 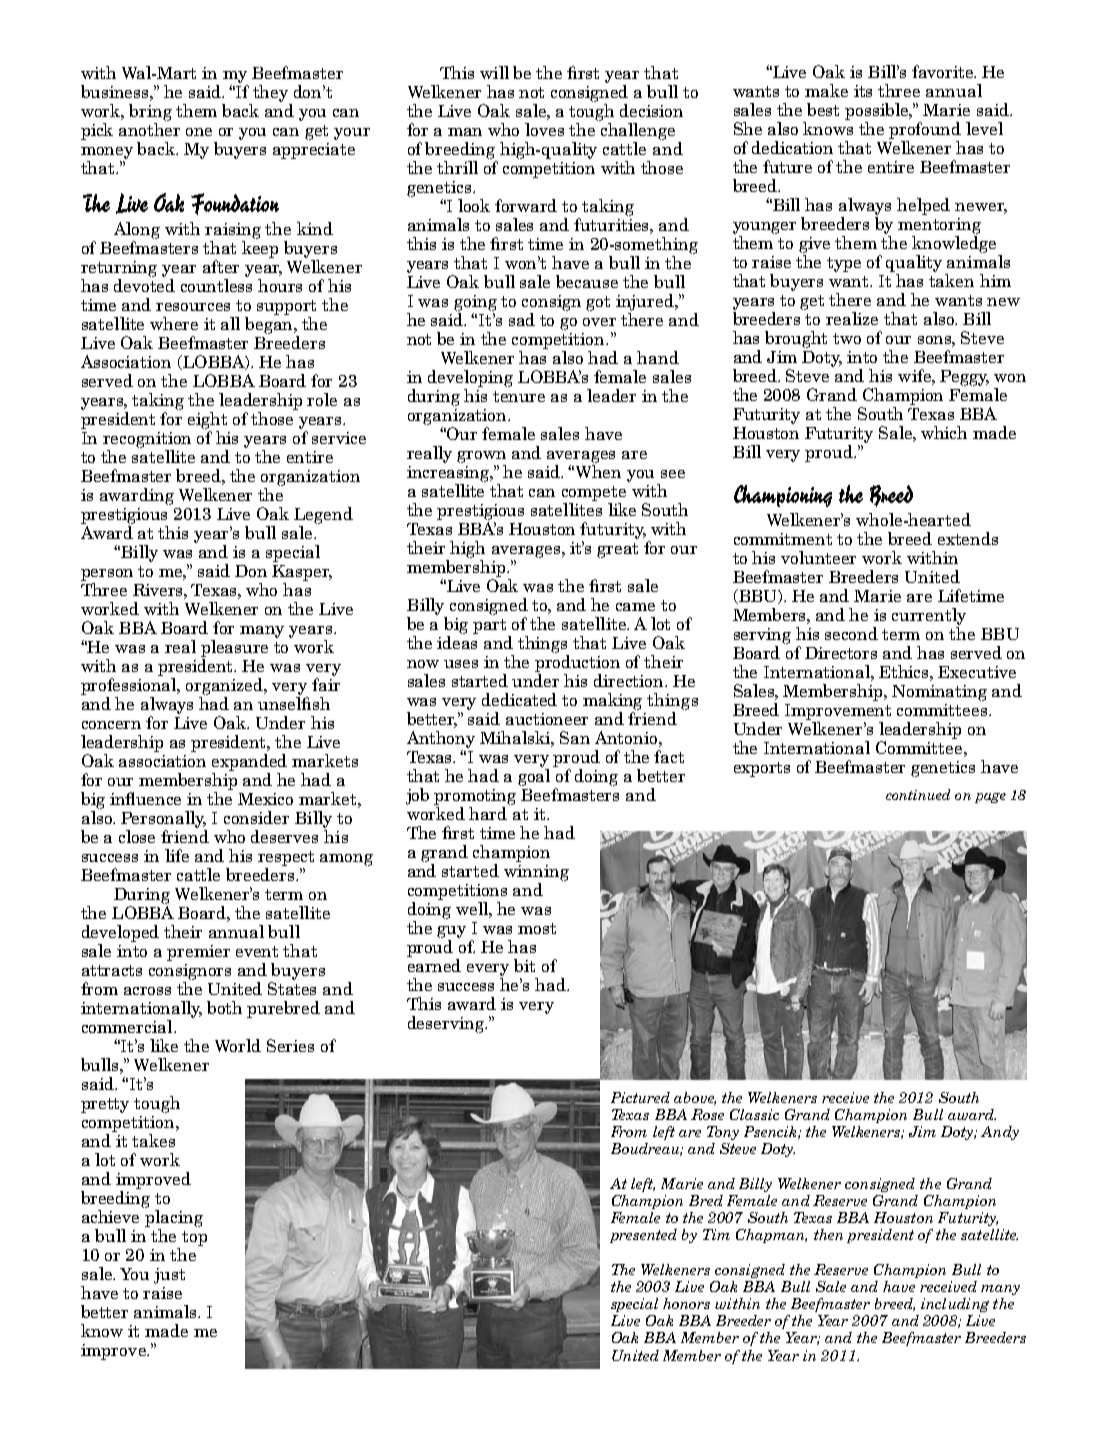 I want to click on Nominating, so click(x=939, y=693).
